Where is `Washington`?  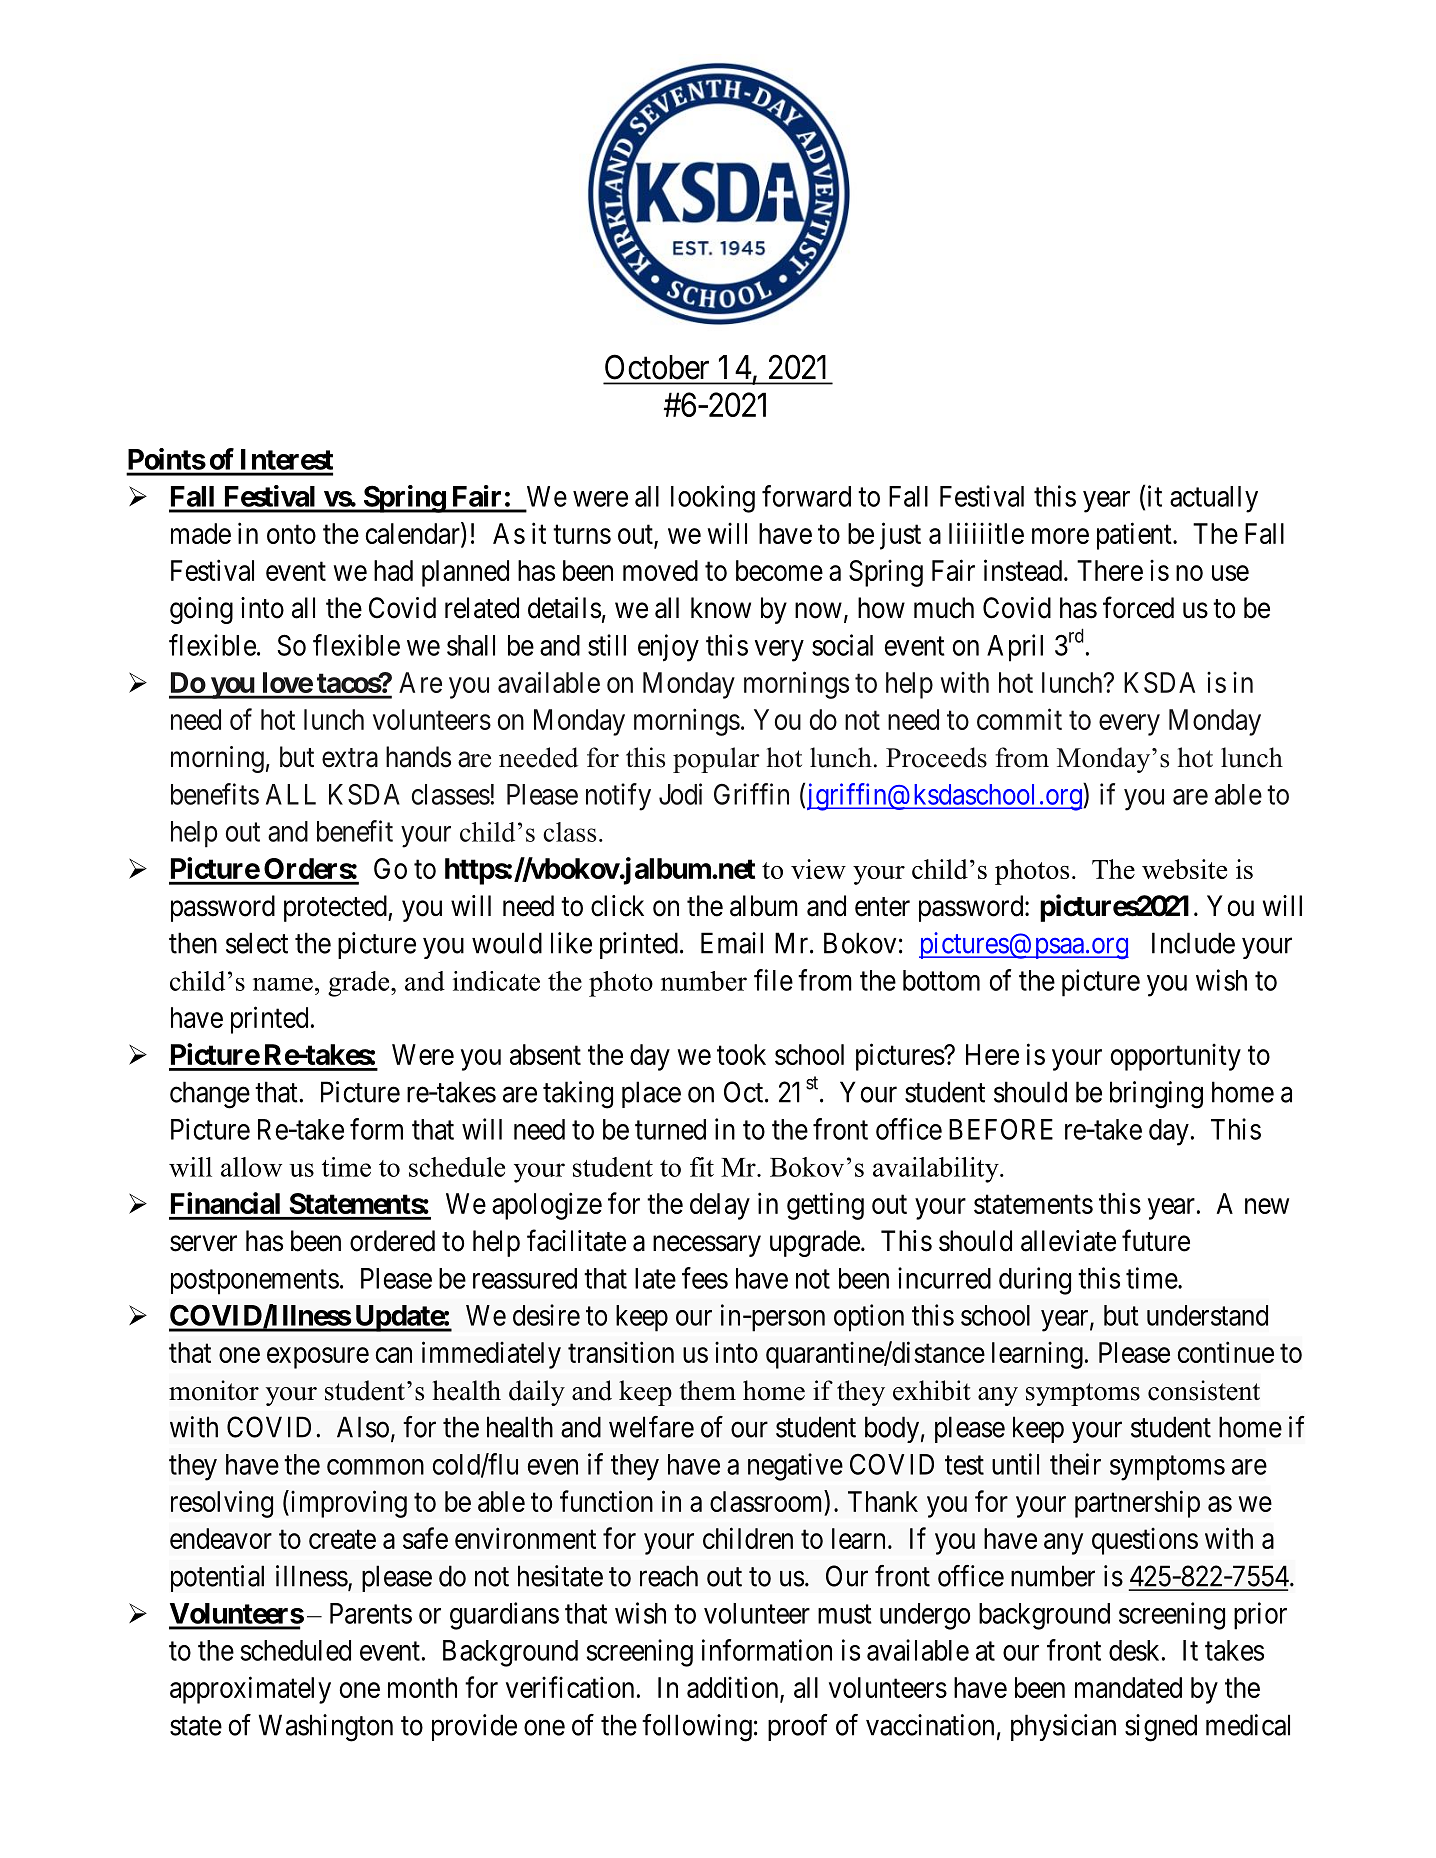
Washington is located at coordinates (326, 1728).
